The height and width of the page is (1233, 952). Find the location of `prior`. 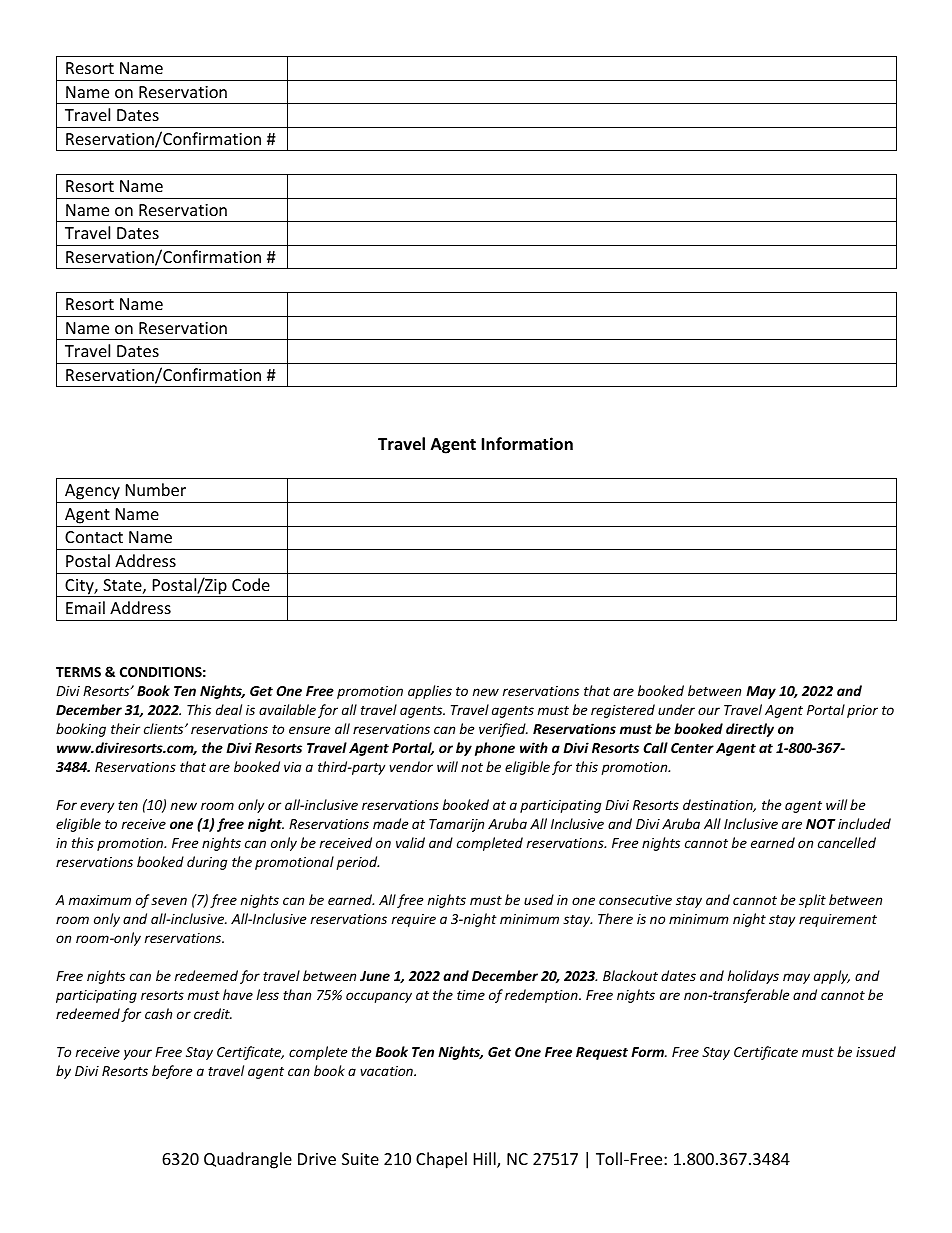

prior is located at coordinates (862, 711).
